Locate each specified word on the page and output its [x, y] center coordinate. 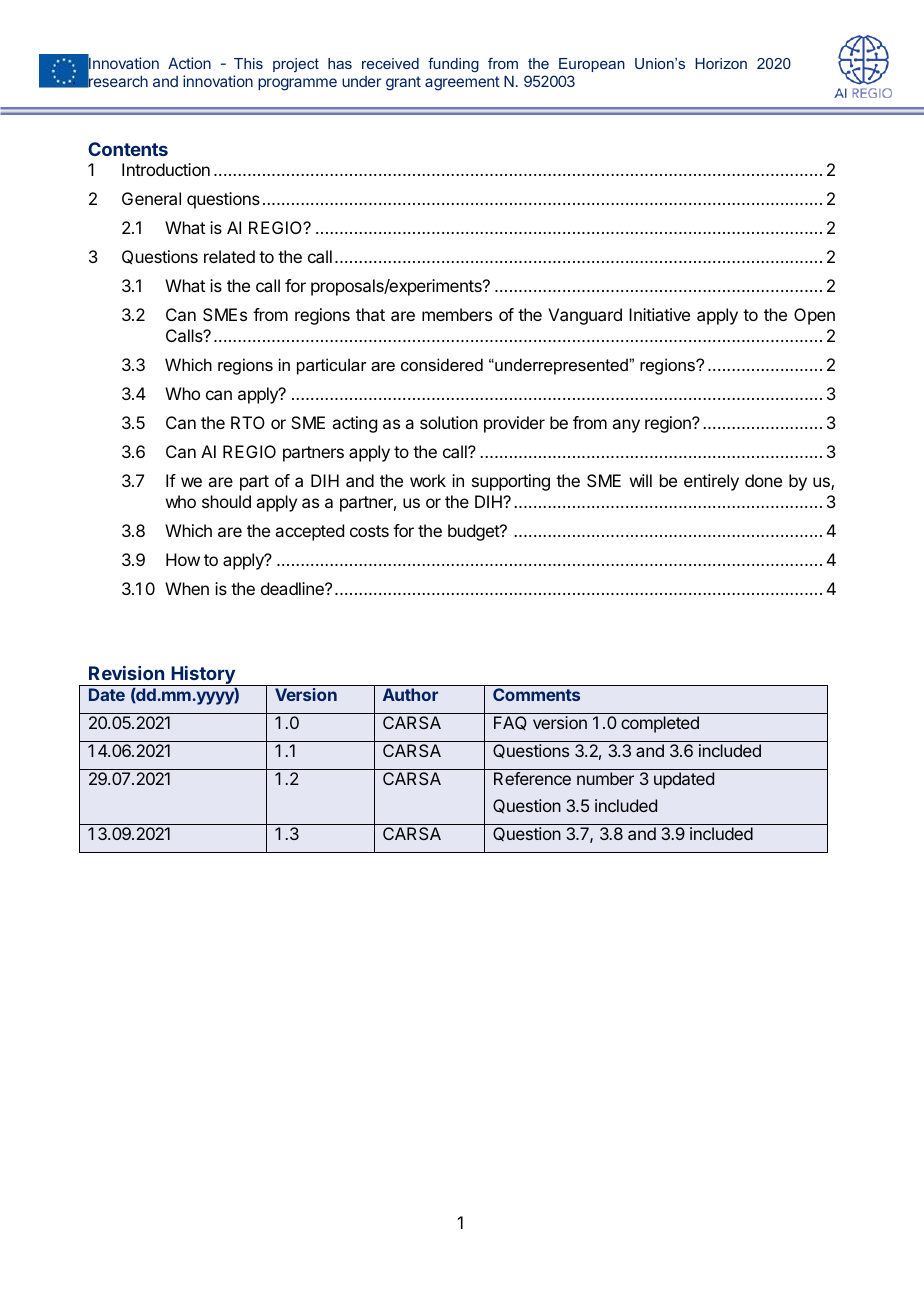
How [183, 559]
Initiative [659, 314]
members [457, 314]
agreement [462, 83]
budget [474, 532]
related [229, 256]
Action [189, 63]
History [203, 676]
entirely [711, 482]
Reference [532, 778]
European [592, 65]
